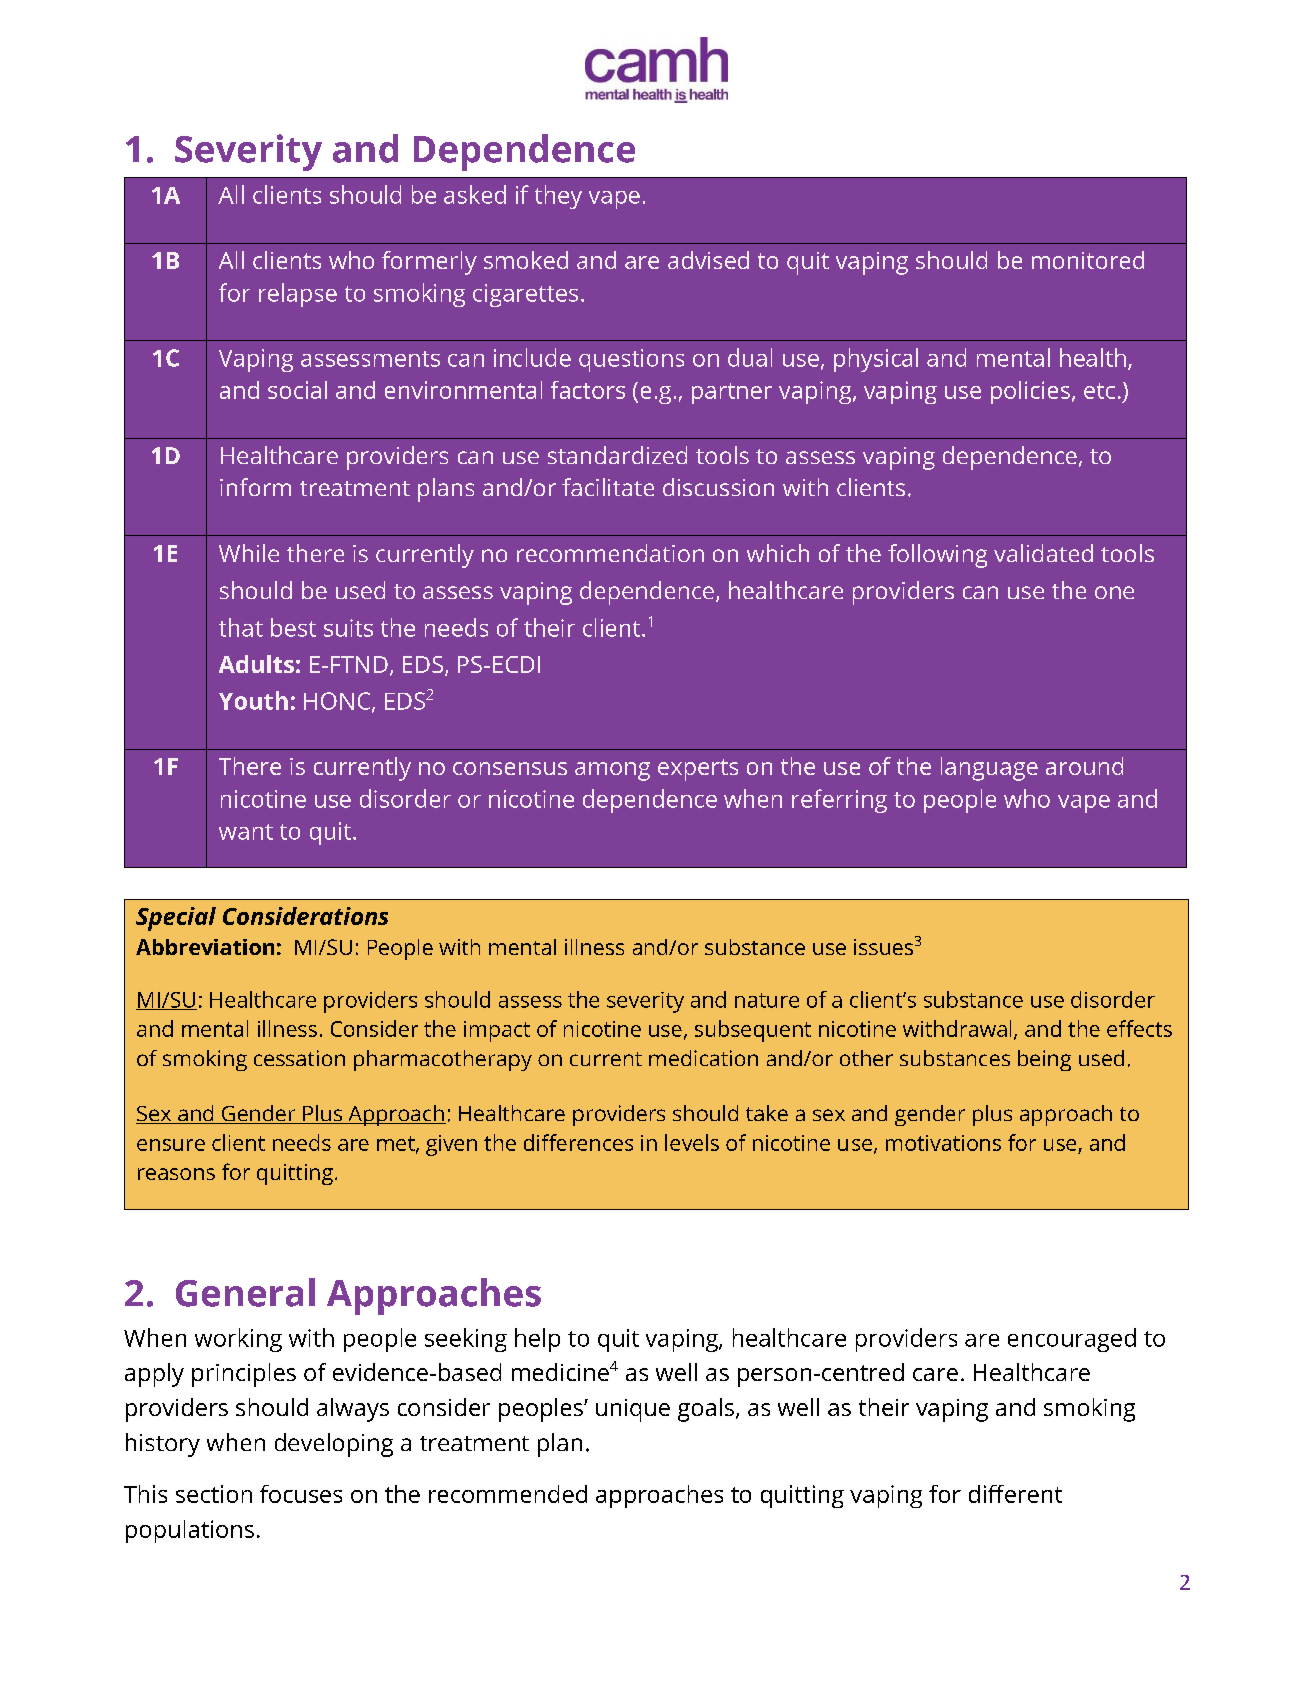  Describe the element at coordinates (298, 295) in the screenshot. I see `relapse` at that location.
